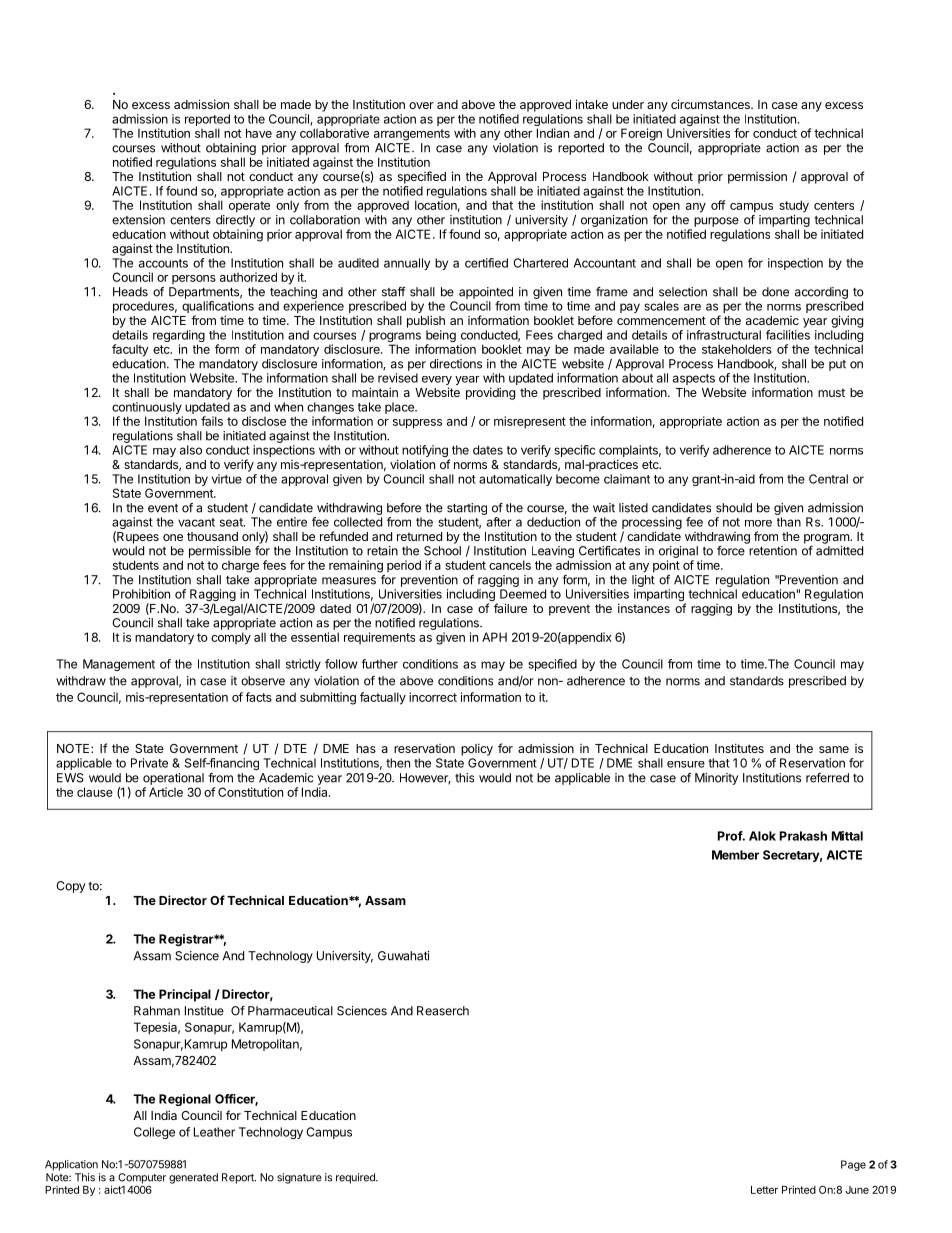  What do you see at coordinates (154, 1133) in the document?
I see `College` at bounding box center [154, 1133].
